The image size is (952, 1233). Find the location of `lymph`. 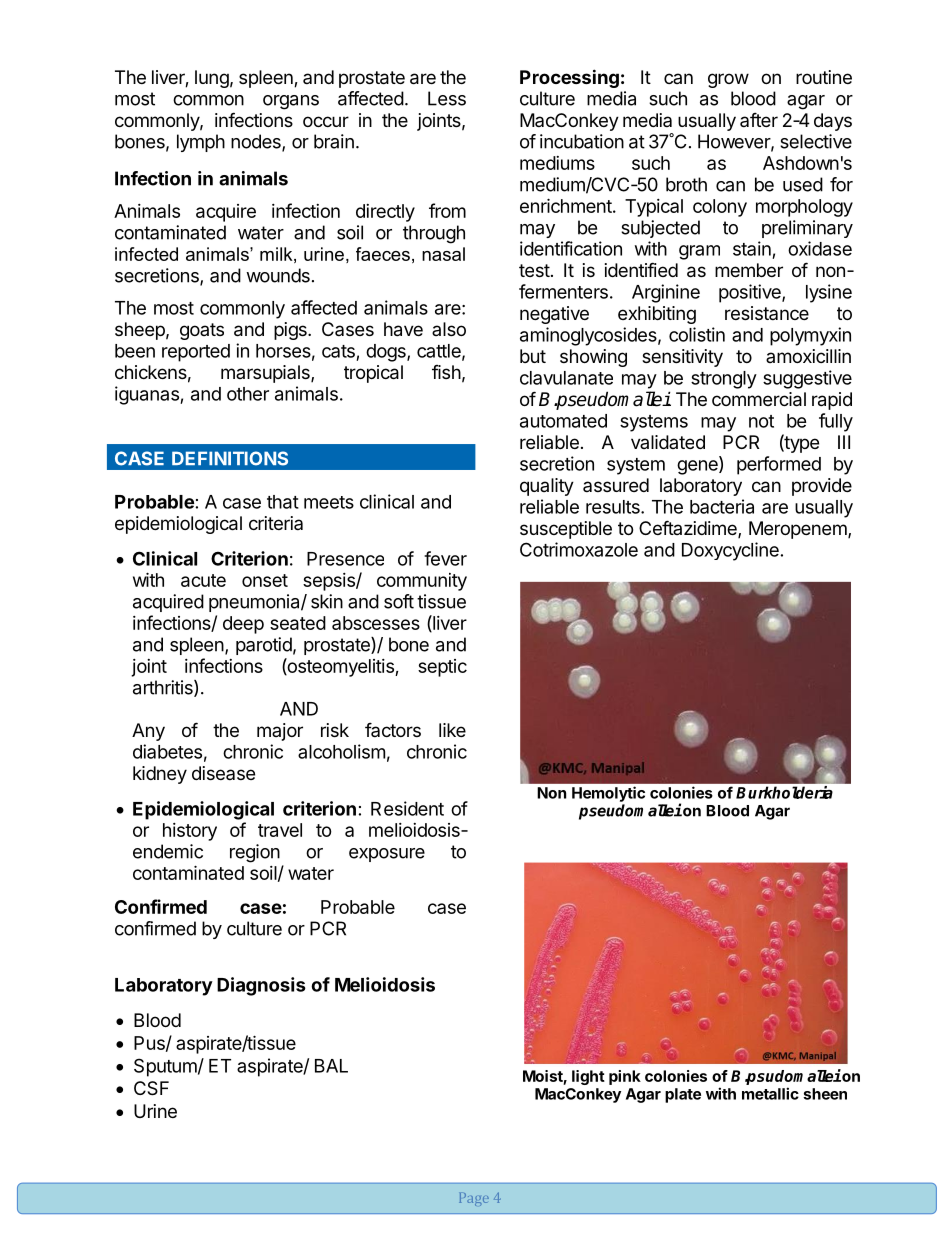

lymph is located at coordinates (201, 143).
